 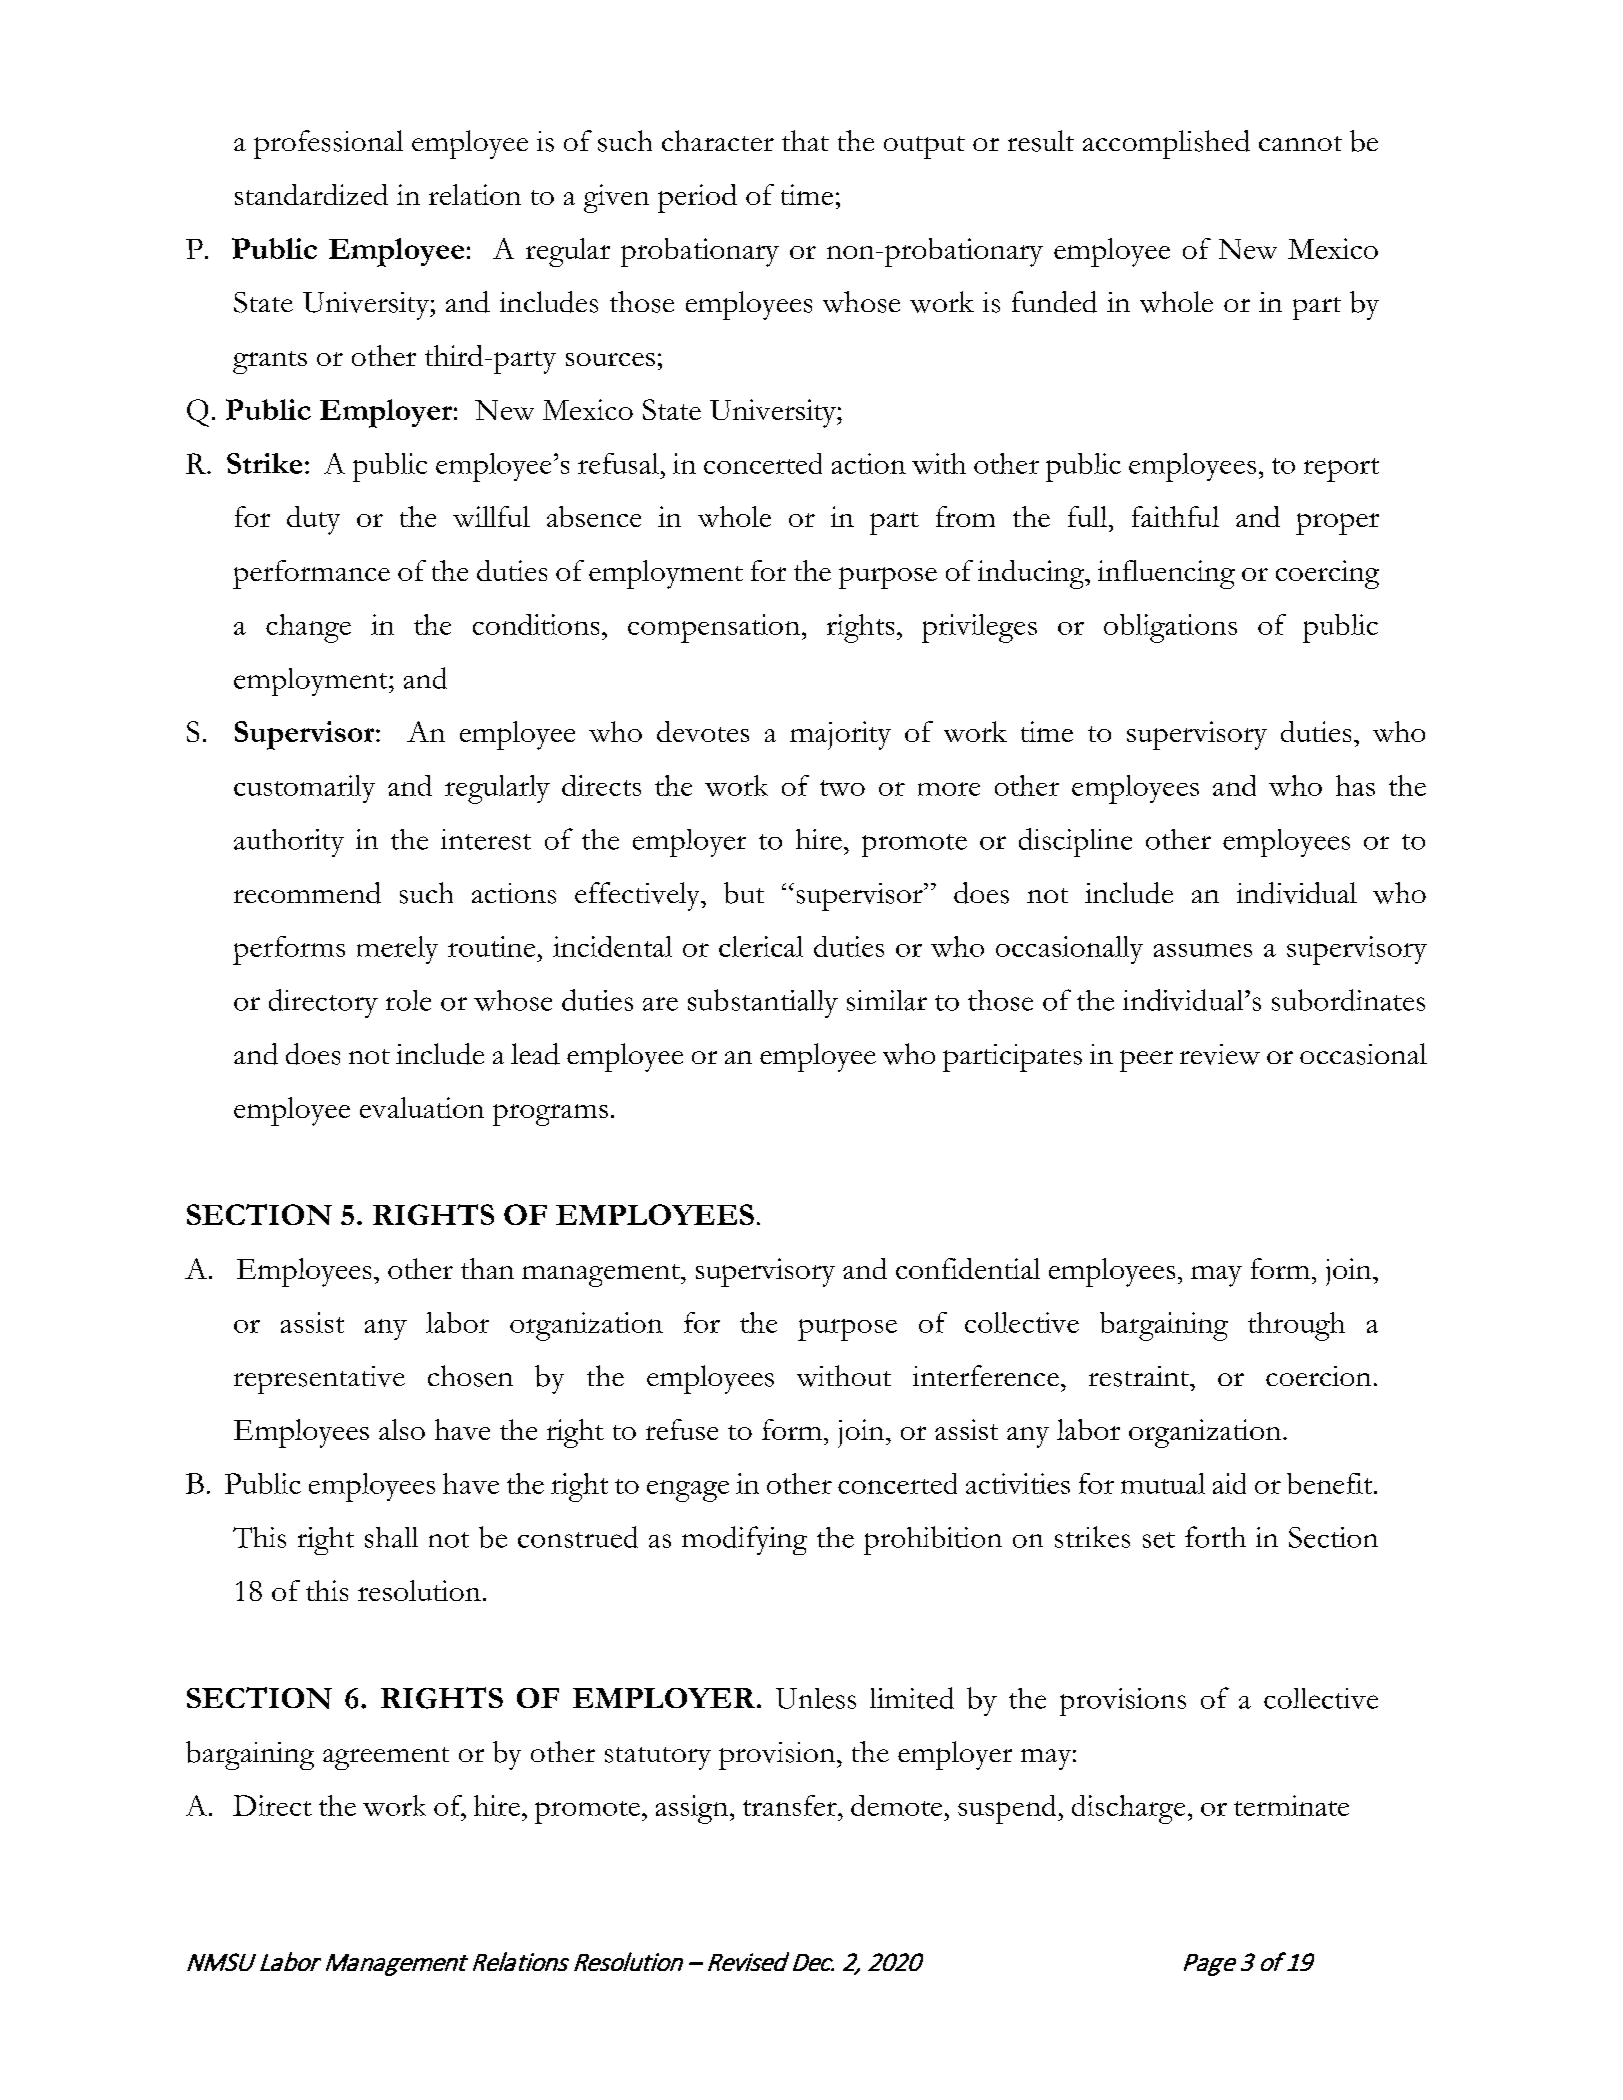 What do you see at coordinates (1170, 628) in the document?
I see `obligations` at bounding box center [1170, 628].
